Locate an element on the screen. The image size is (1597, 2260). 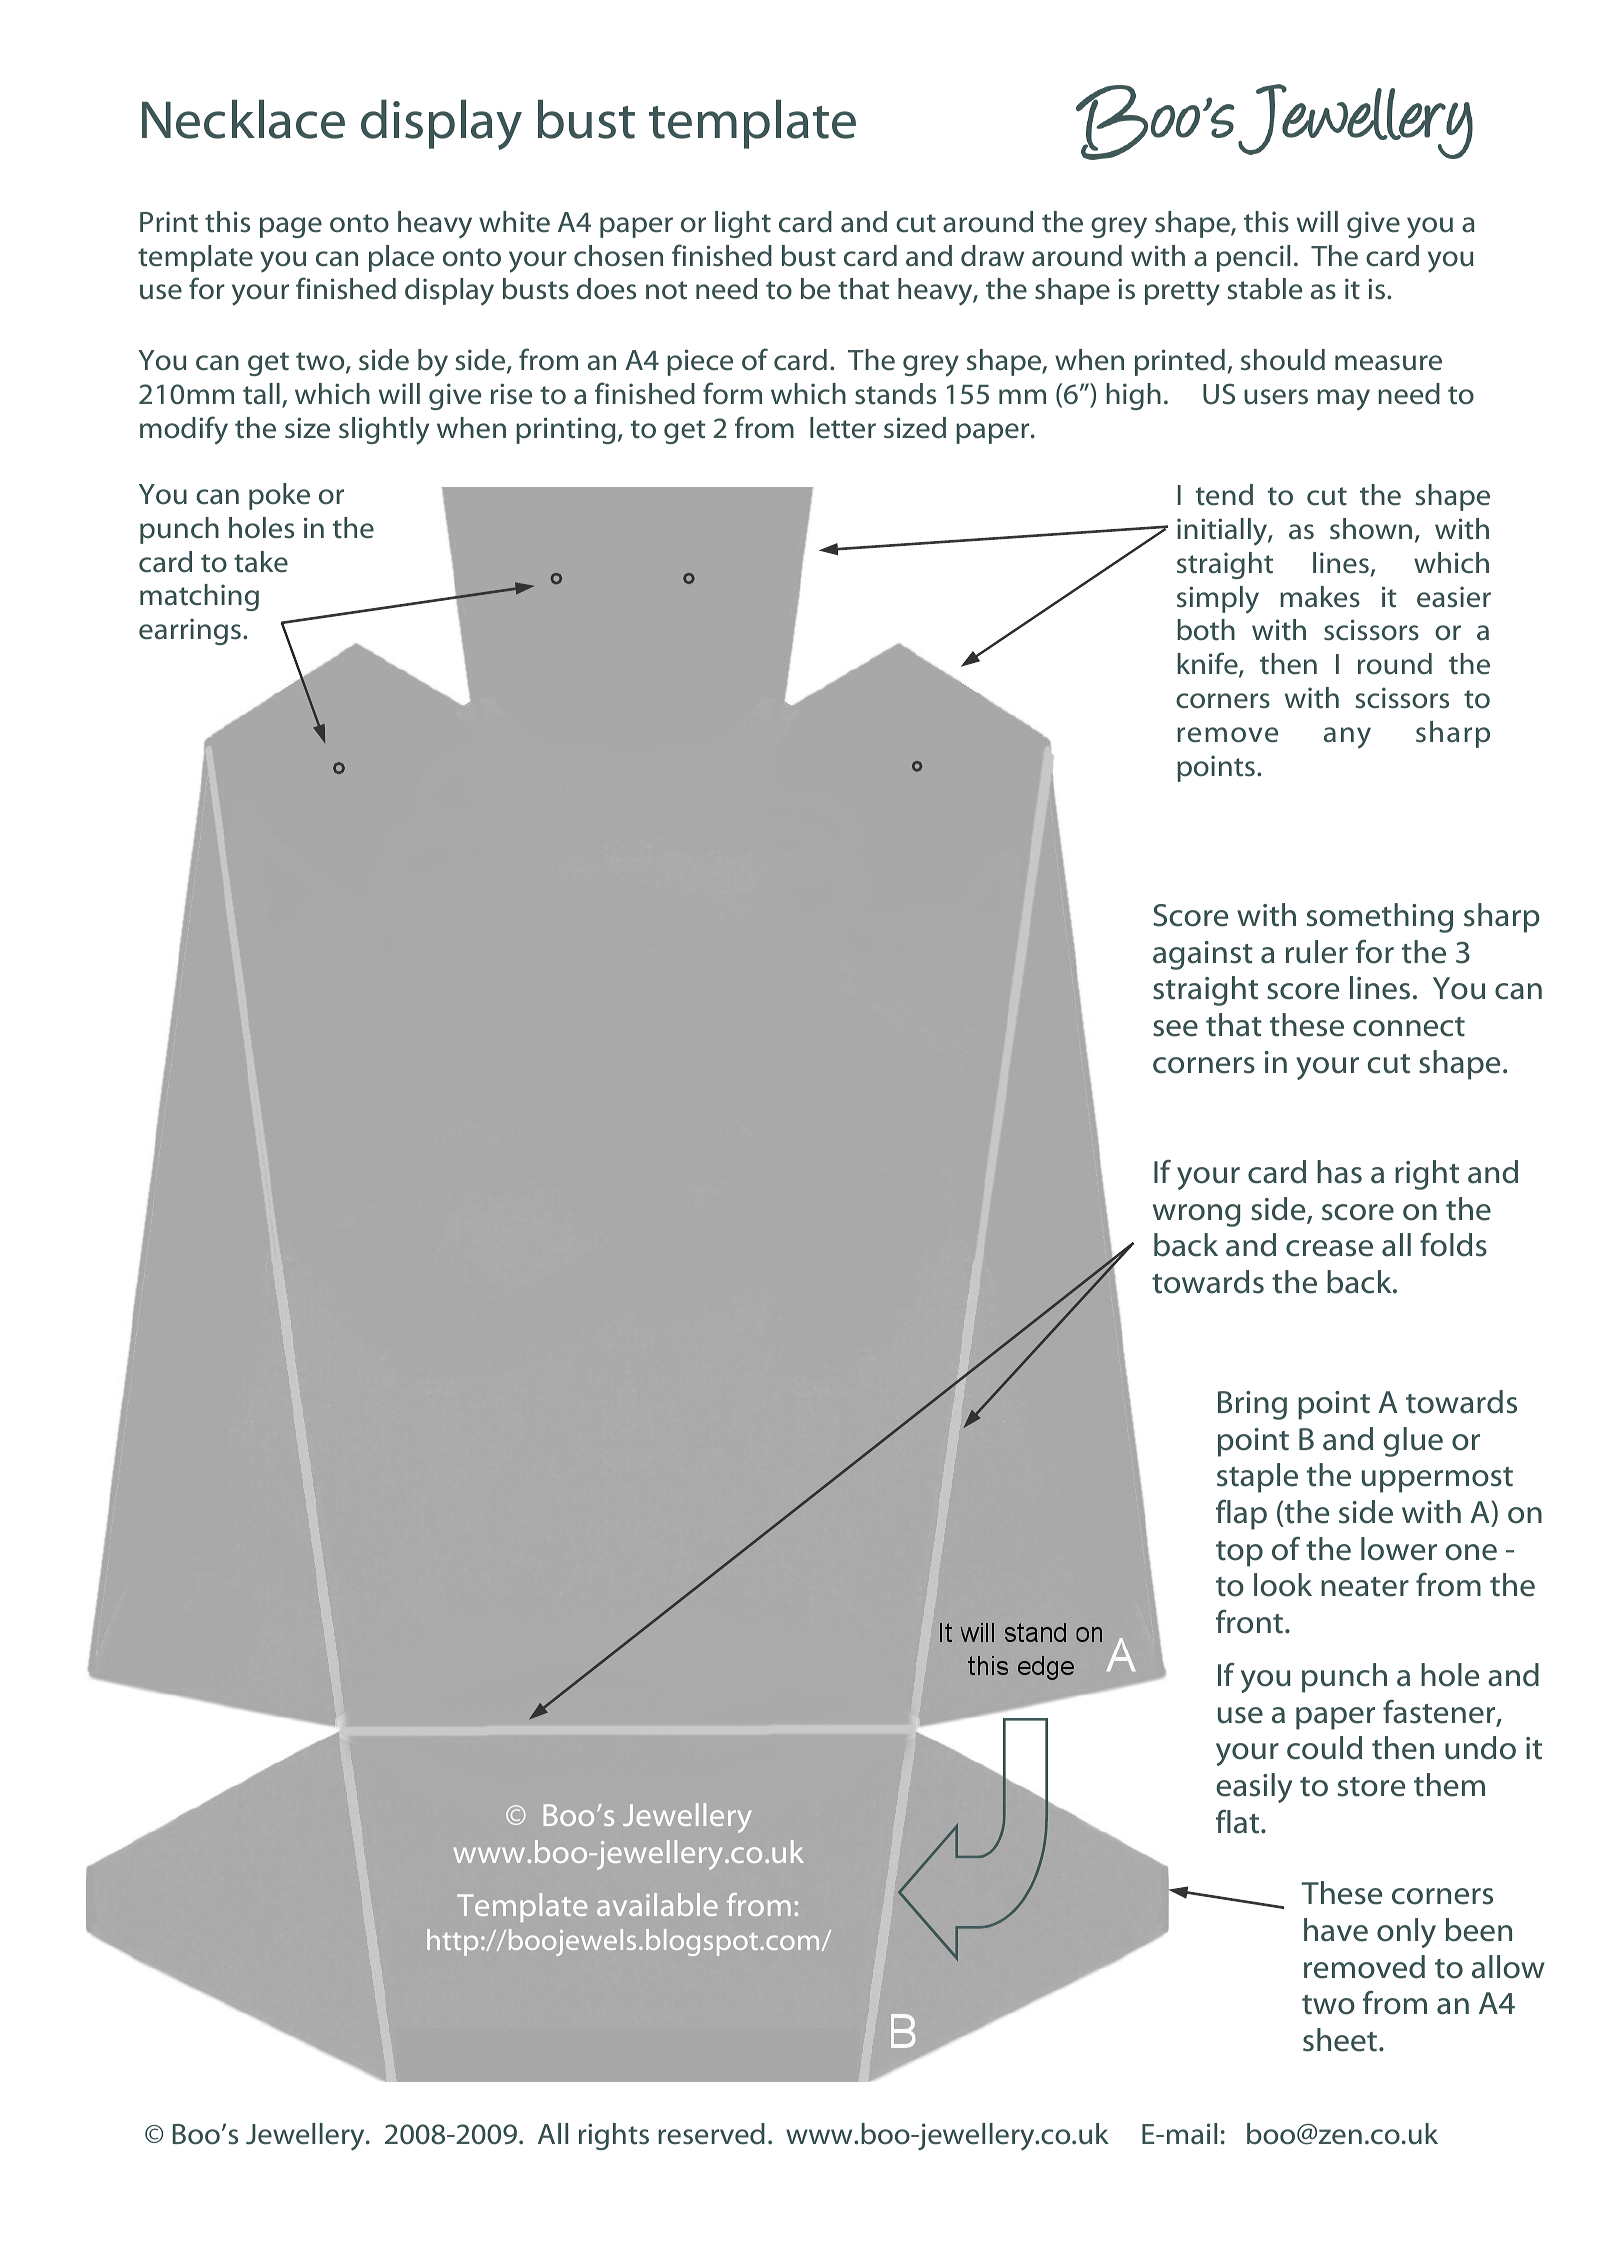
draw is located at coordinates (992, 256).
